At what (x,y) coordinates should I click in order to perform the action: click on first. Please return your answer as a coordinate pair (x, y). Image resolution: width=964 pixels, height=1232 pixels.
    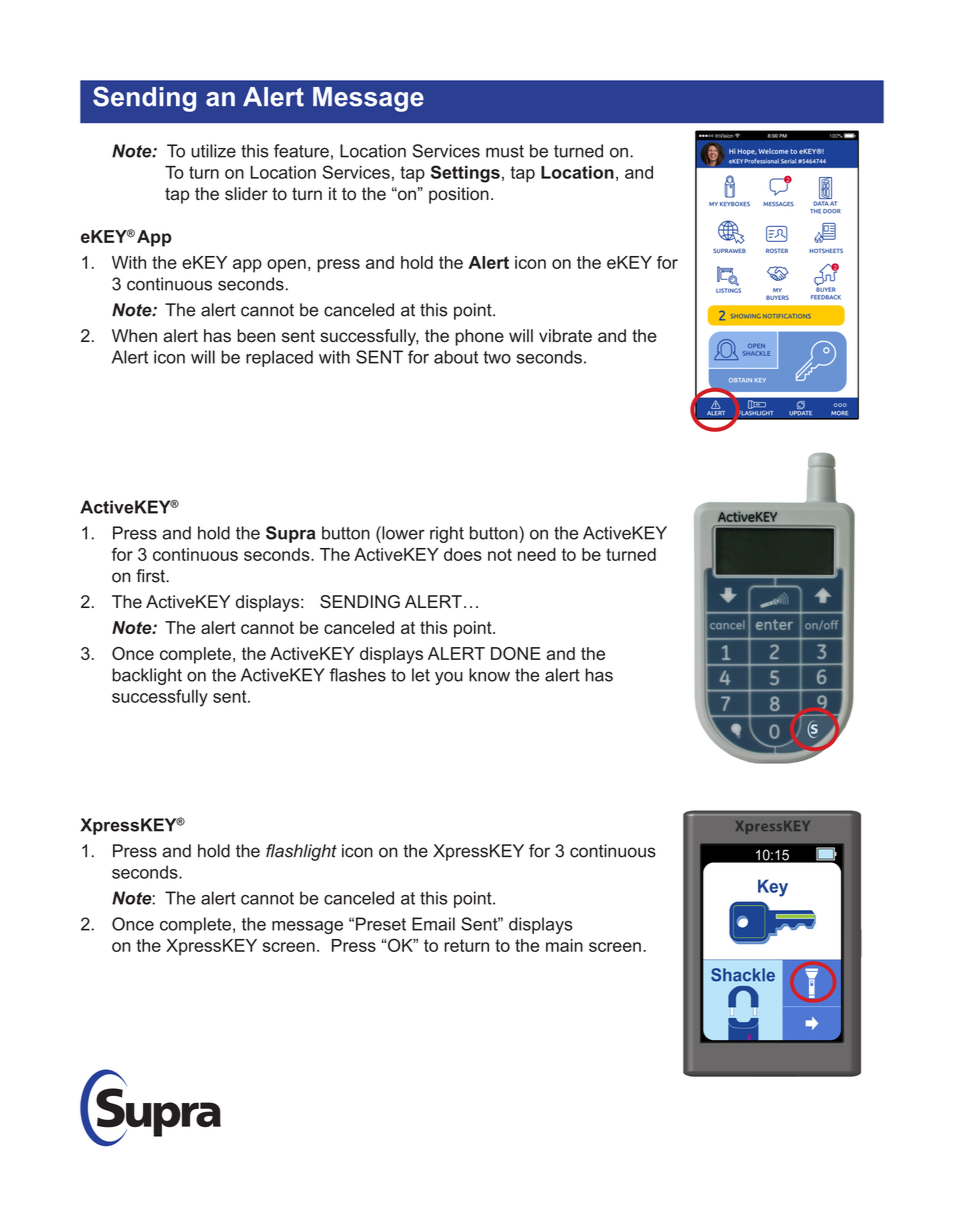
    Looking at the image, I should click on (151, 576).
